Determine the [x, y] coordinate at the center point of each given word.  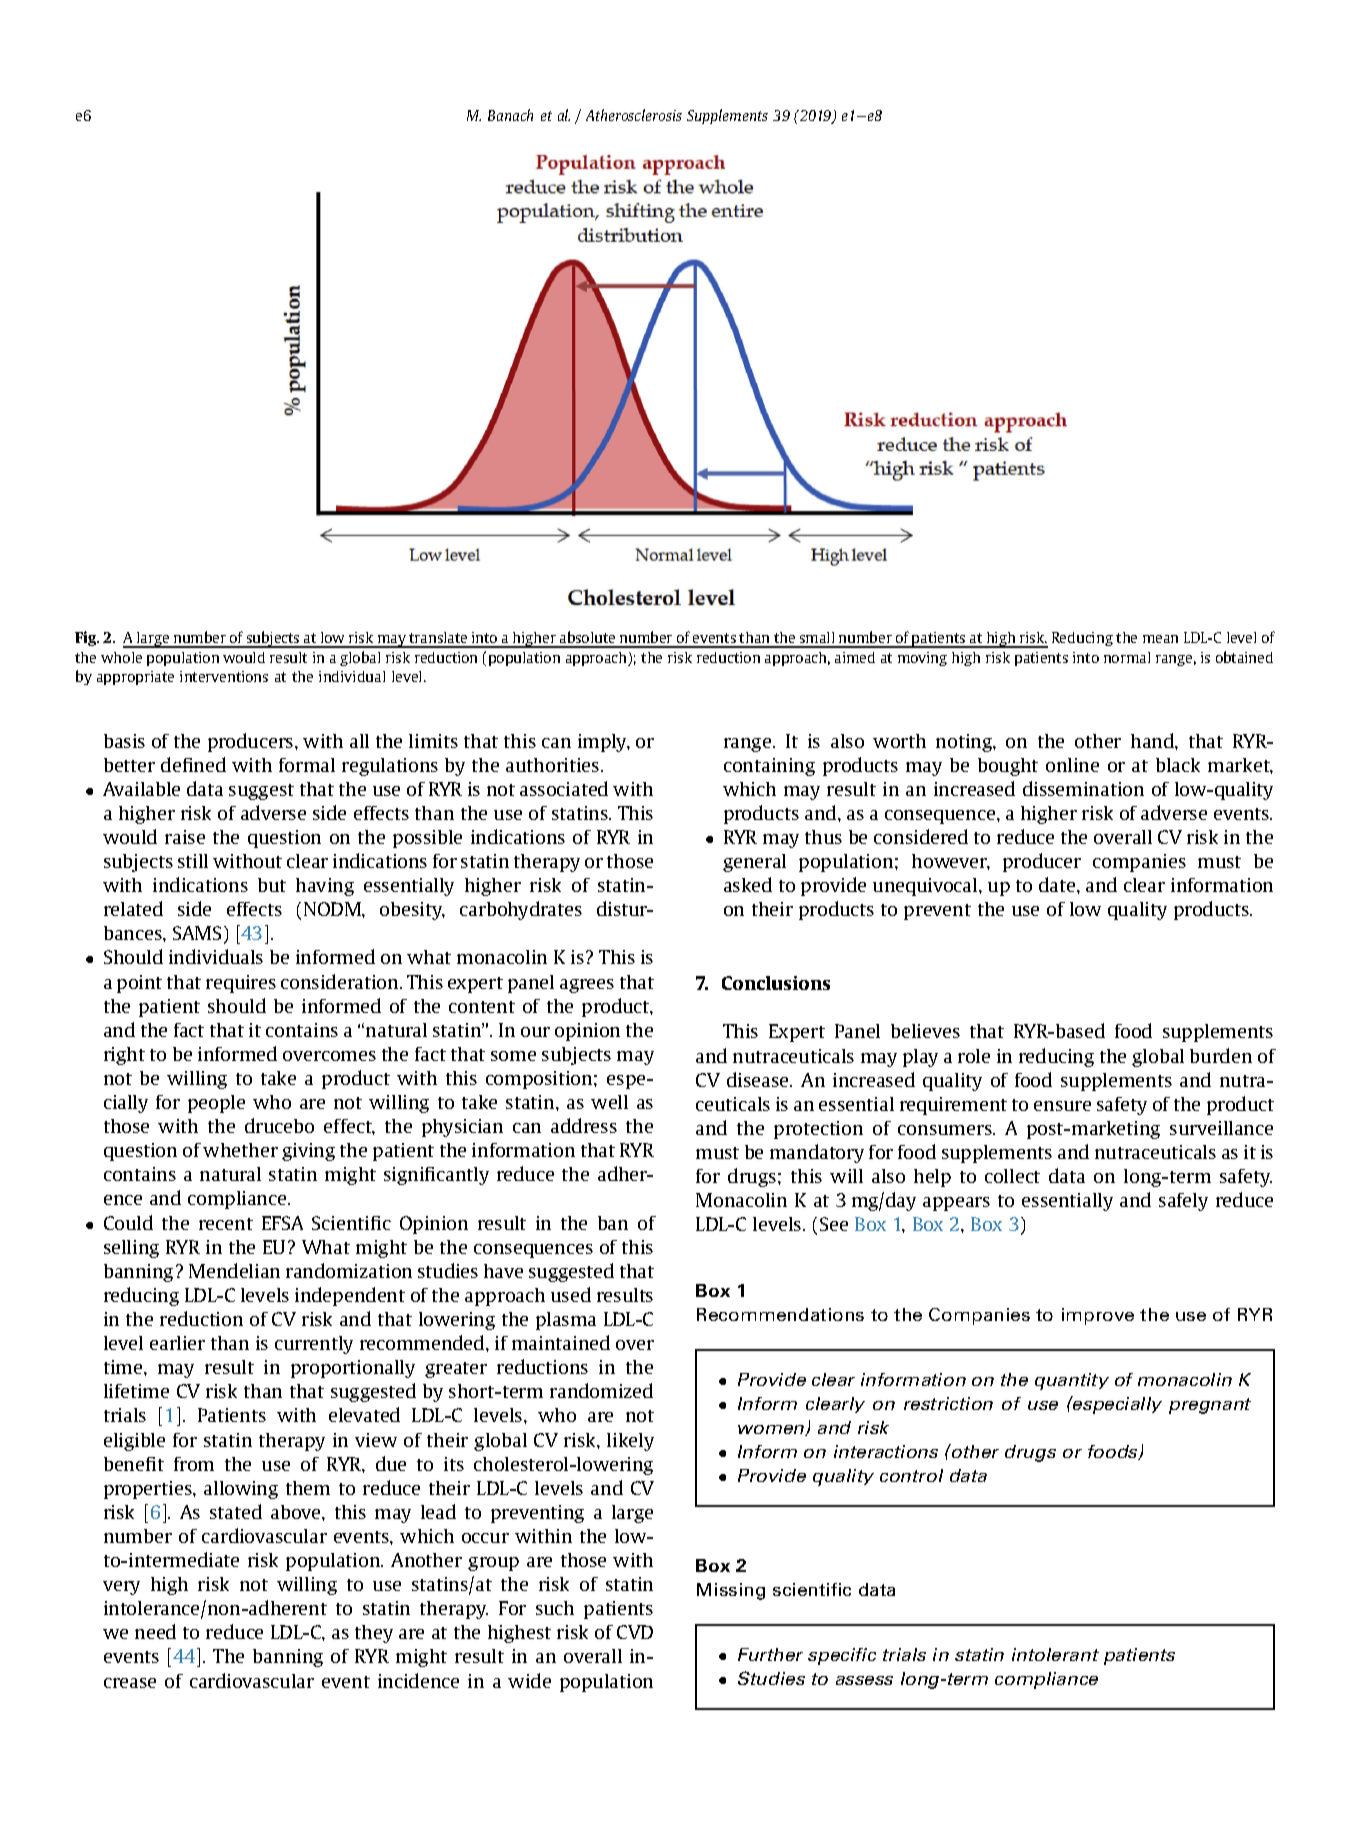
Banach [510, 115]
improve [1098, 1316]
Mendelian [234, 1270]
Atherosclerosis [634, 115]
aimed [855, 657]
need [155, 1631]
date [1058, 884]
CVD [635, 1632]
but [272, 885]
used [571, 1294]
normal [1127, 657]
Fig [87, 638]
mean [1160, 639]
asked [748, 884]
